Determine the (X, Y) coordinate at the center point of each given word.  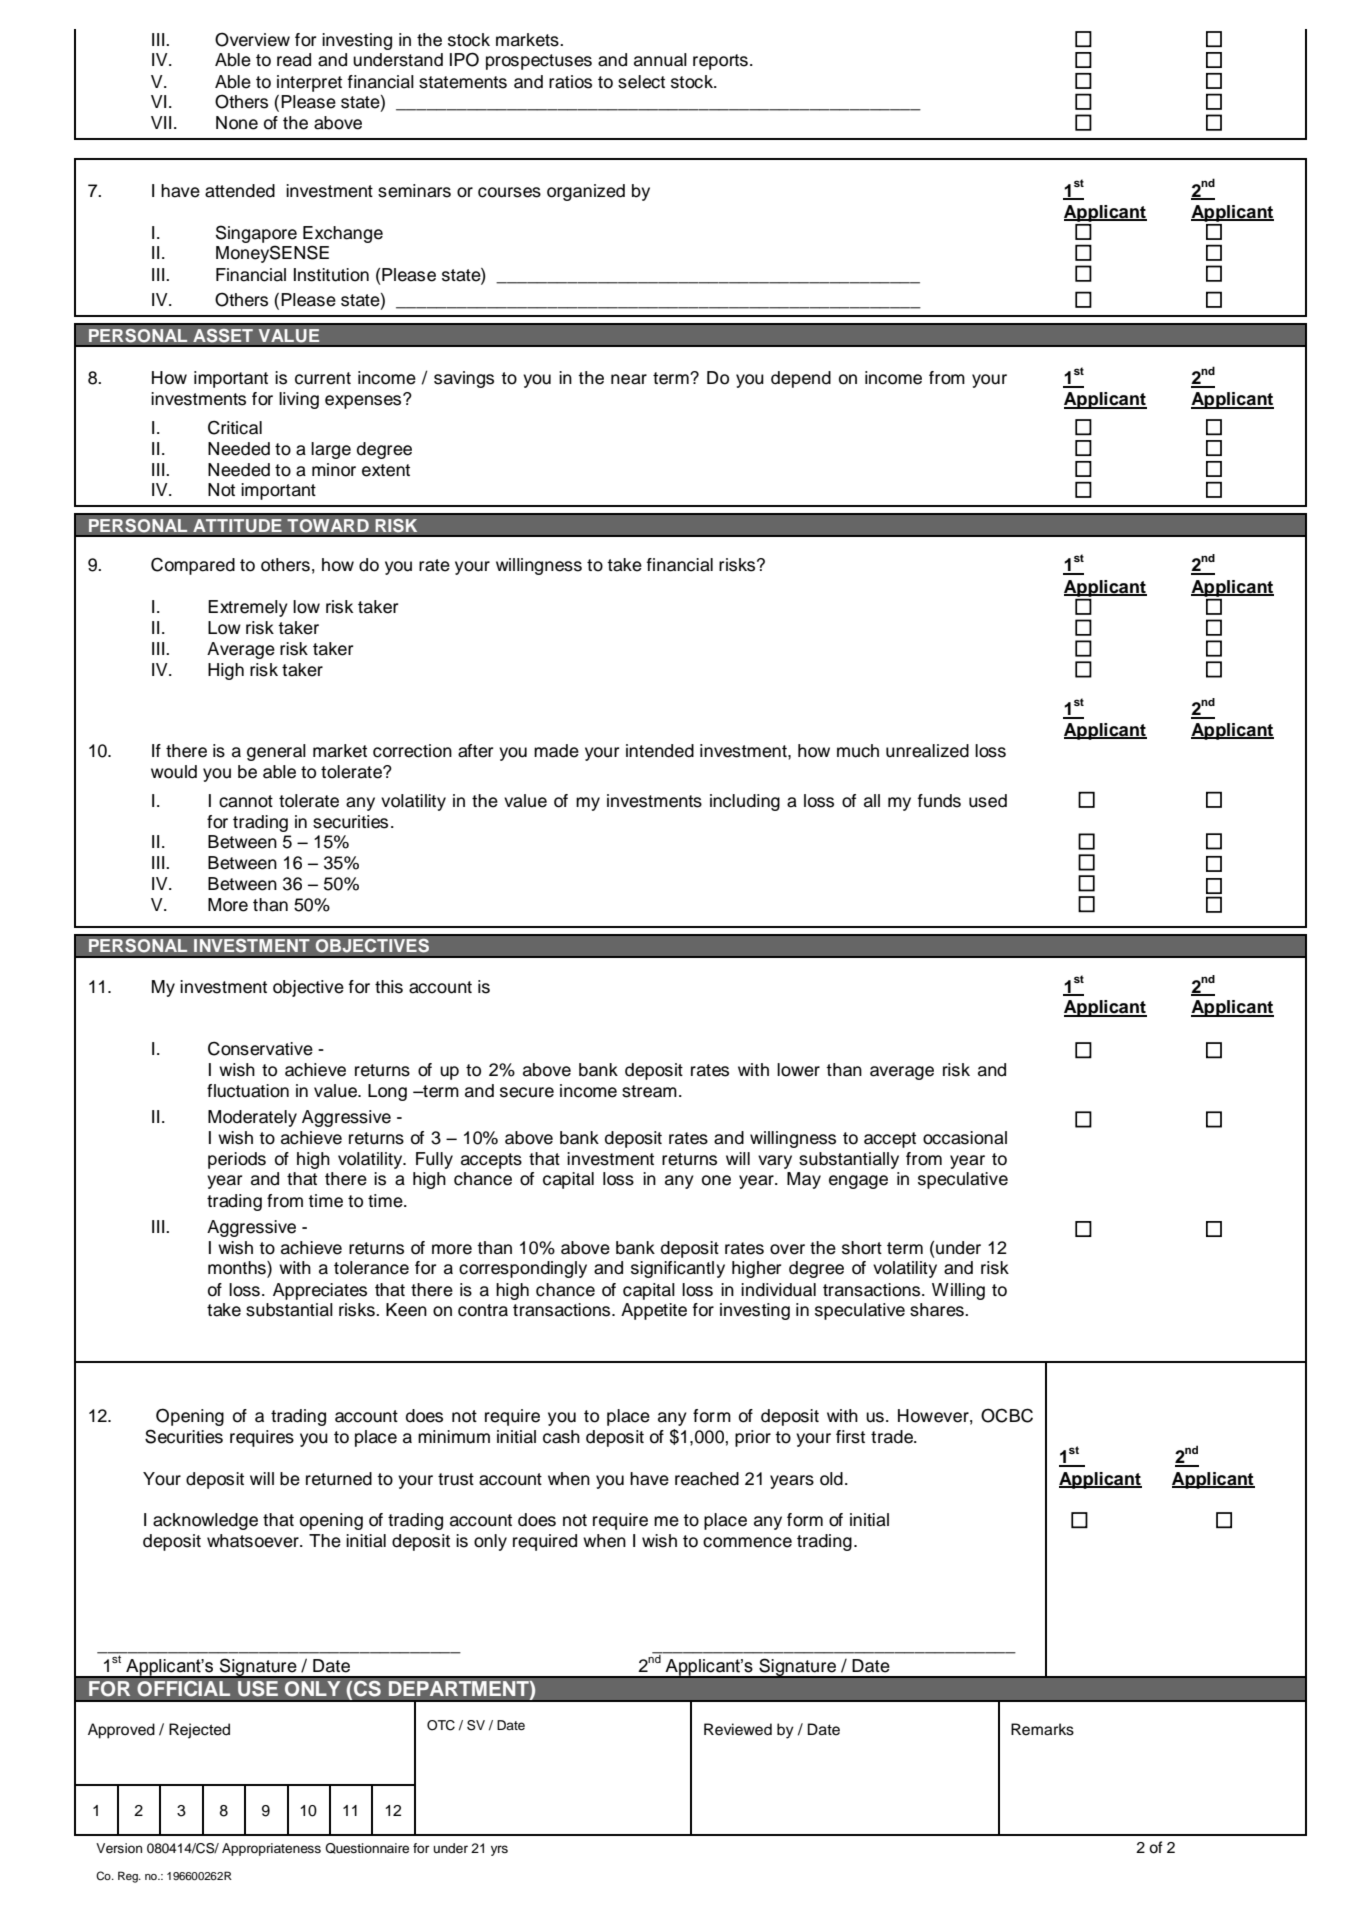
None (237, 123)
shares (938, 1310)
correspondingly (523, 1269)
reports (720, 62)
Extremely (248, 608)
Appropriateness (271, 1849)
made (556, 751)
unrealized (927, 751)
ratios (570, 82)
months (238, 1269)
